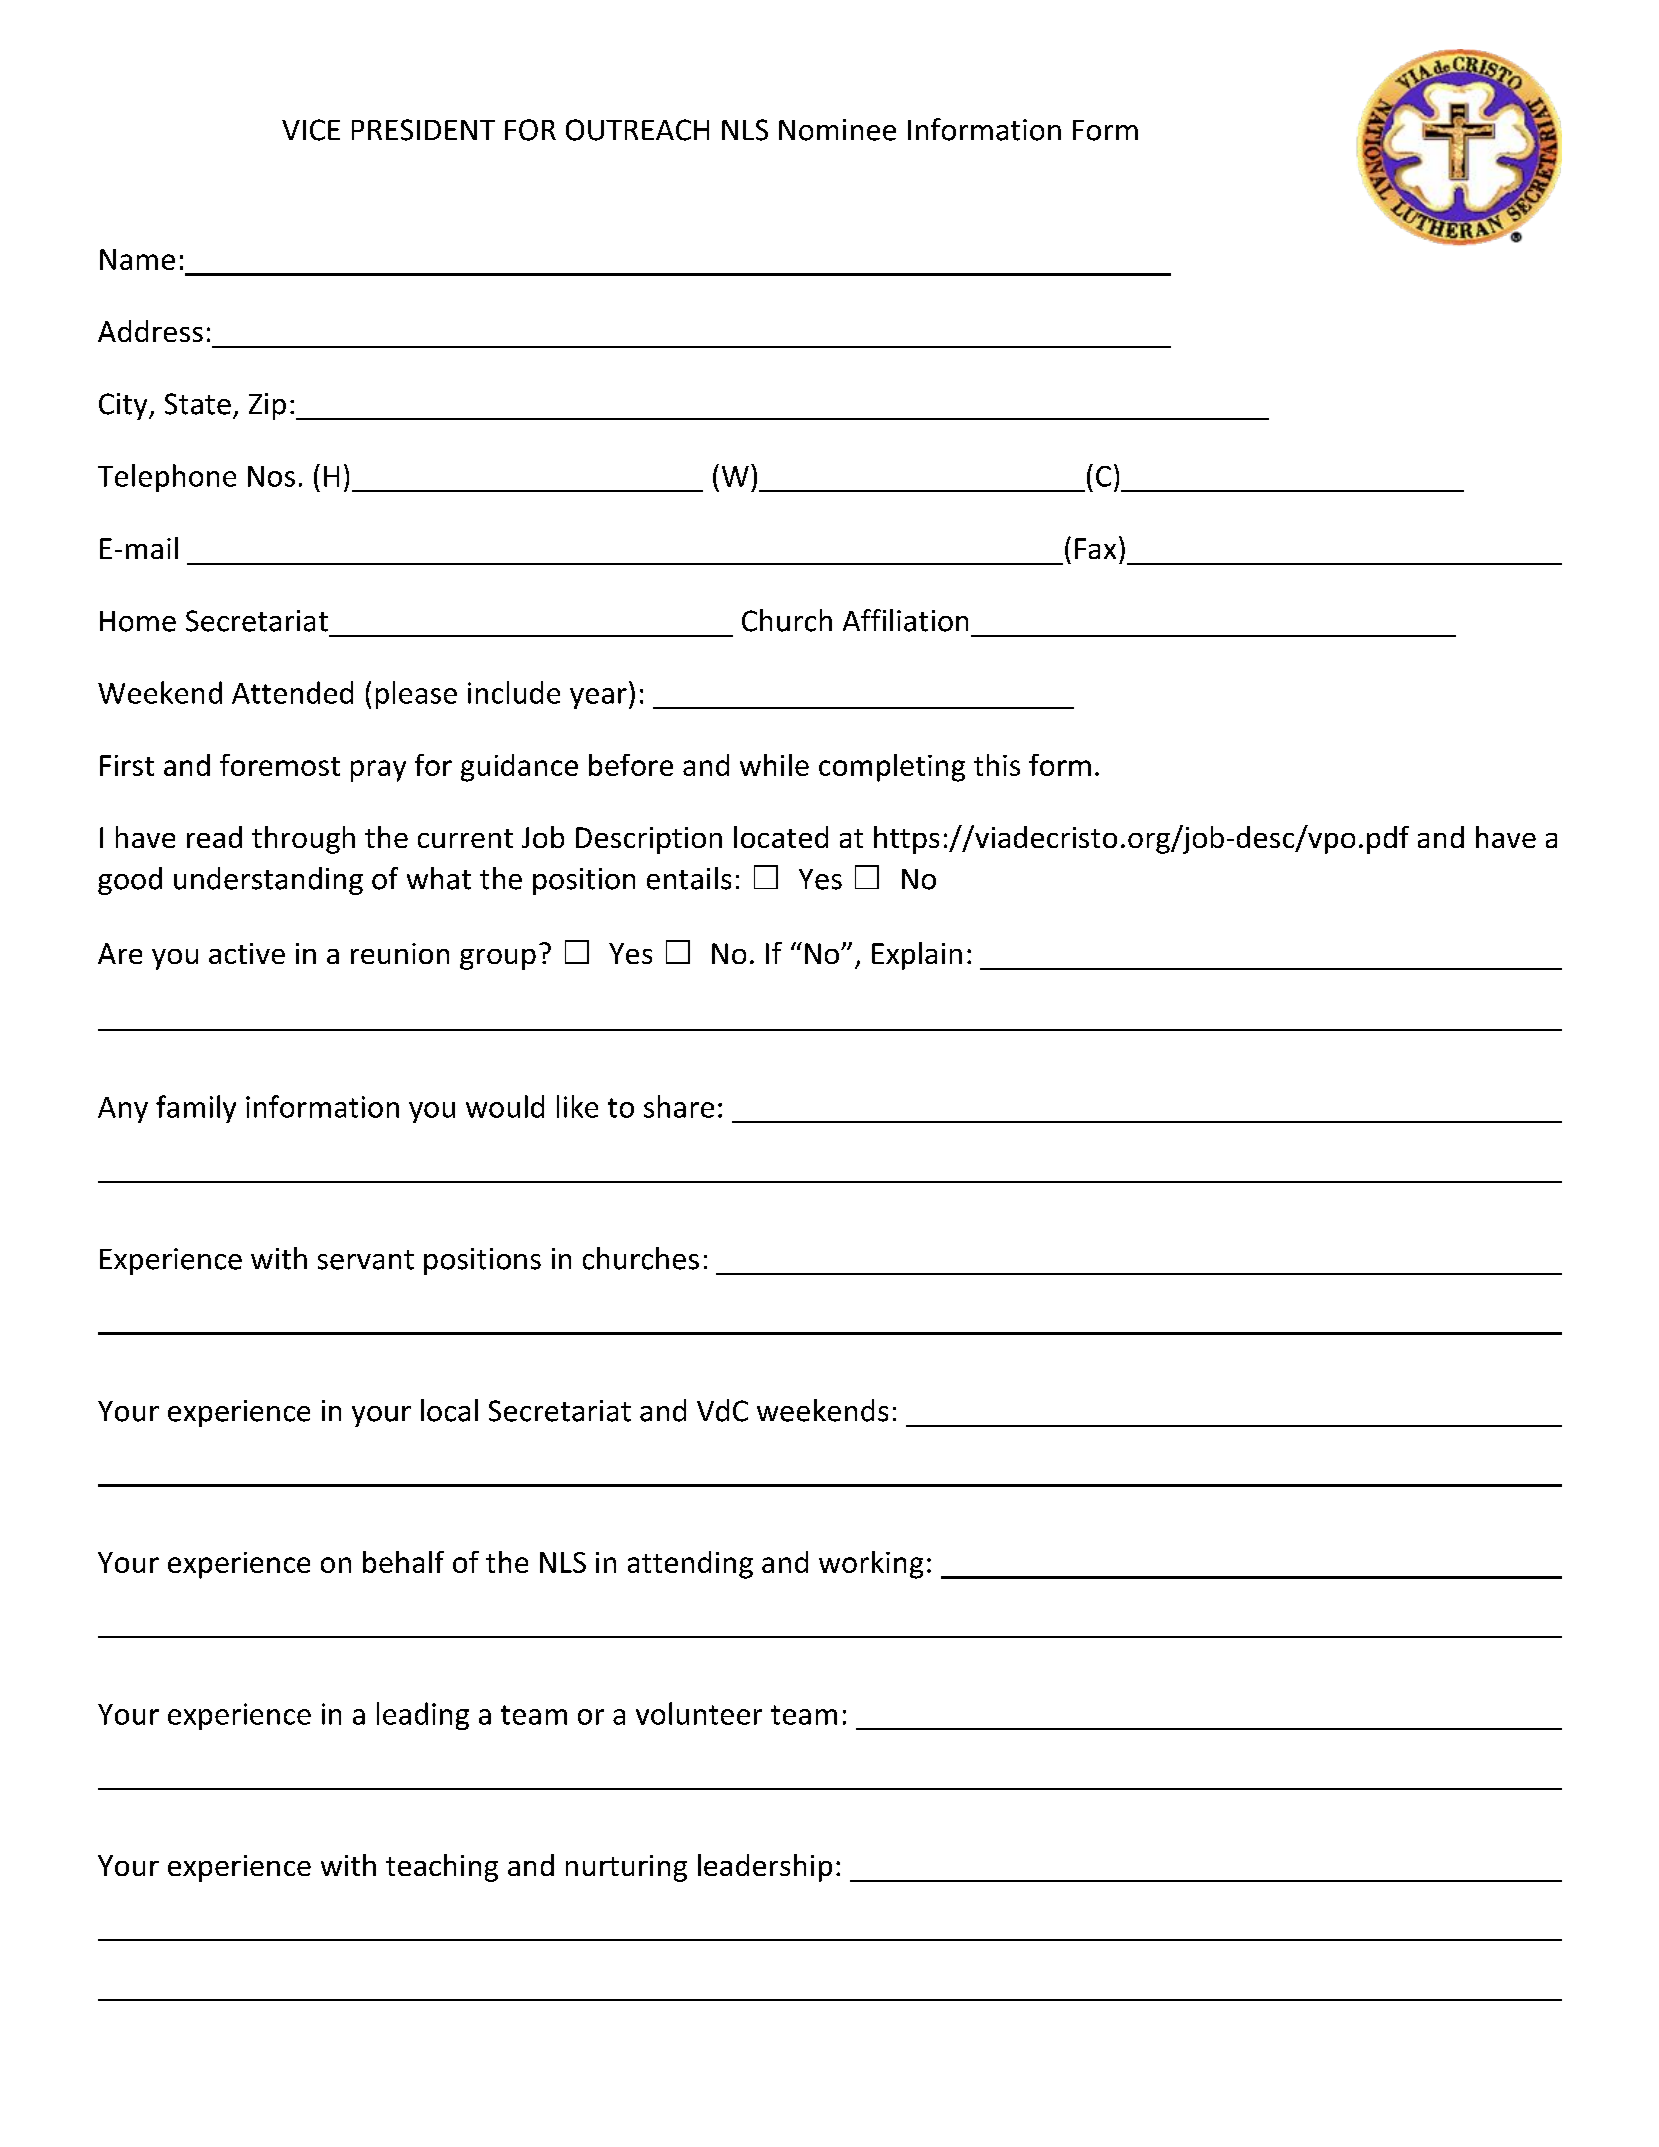 The height and width of the image is (2147, 1659). What do you see at coordinates (871, 1565) in the image?
I see `working` at bounding box center [871, 1565].
